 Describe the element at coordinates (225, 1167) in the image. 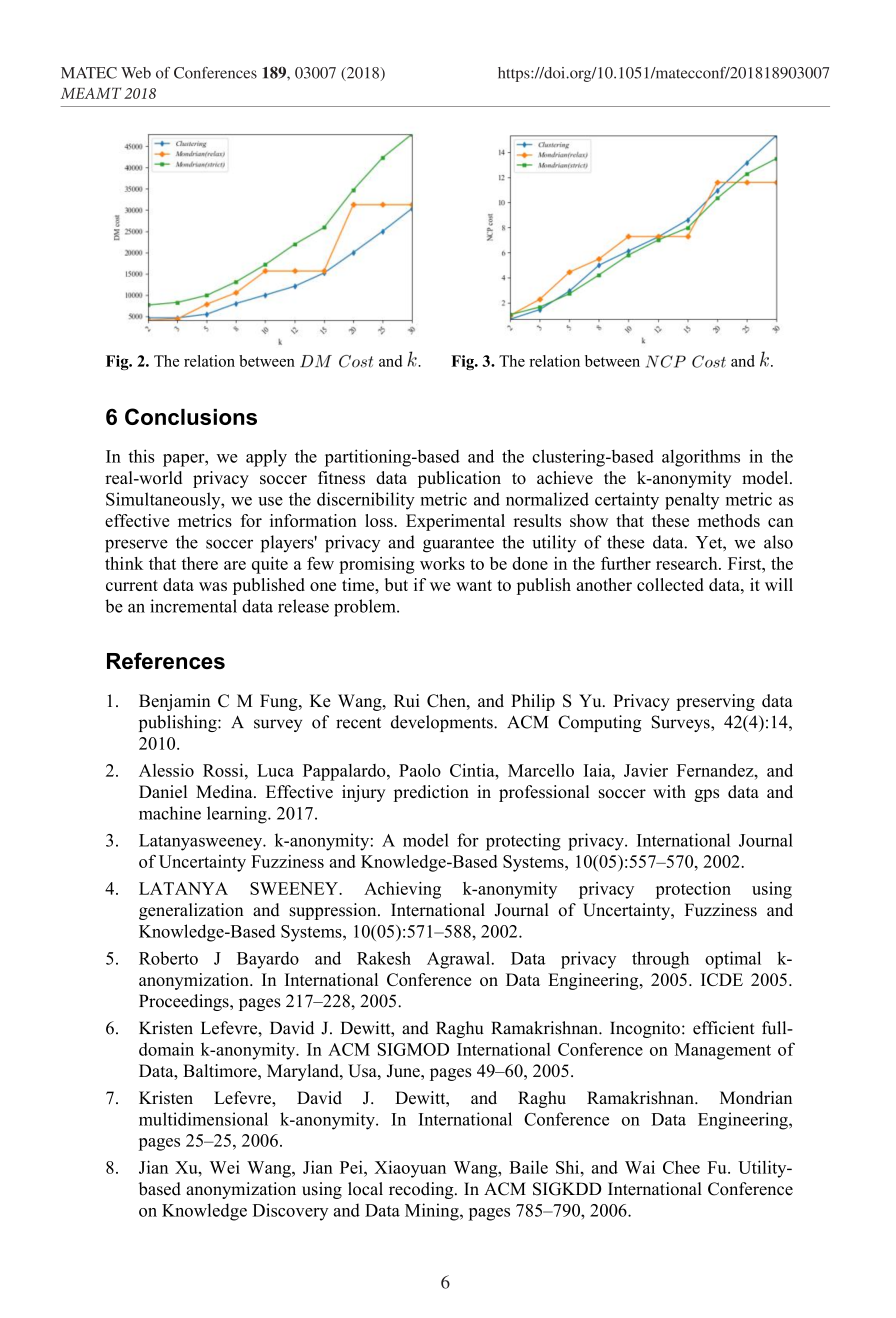

I see `Wei` at that location.
